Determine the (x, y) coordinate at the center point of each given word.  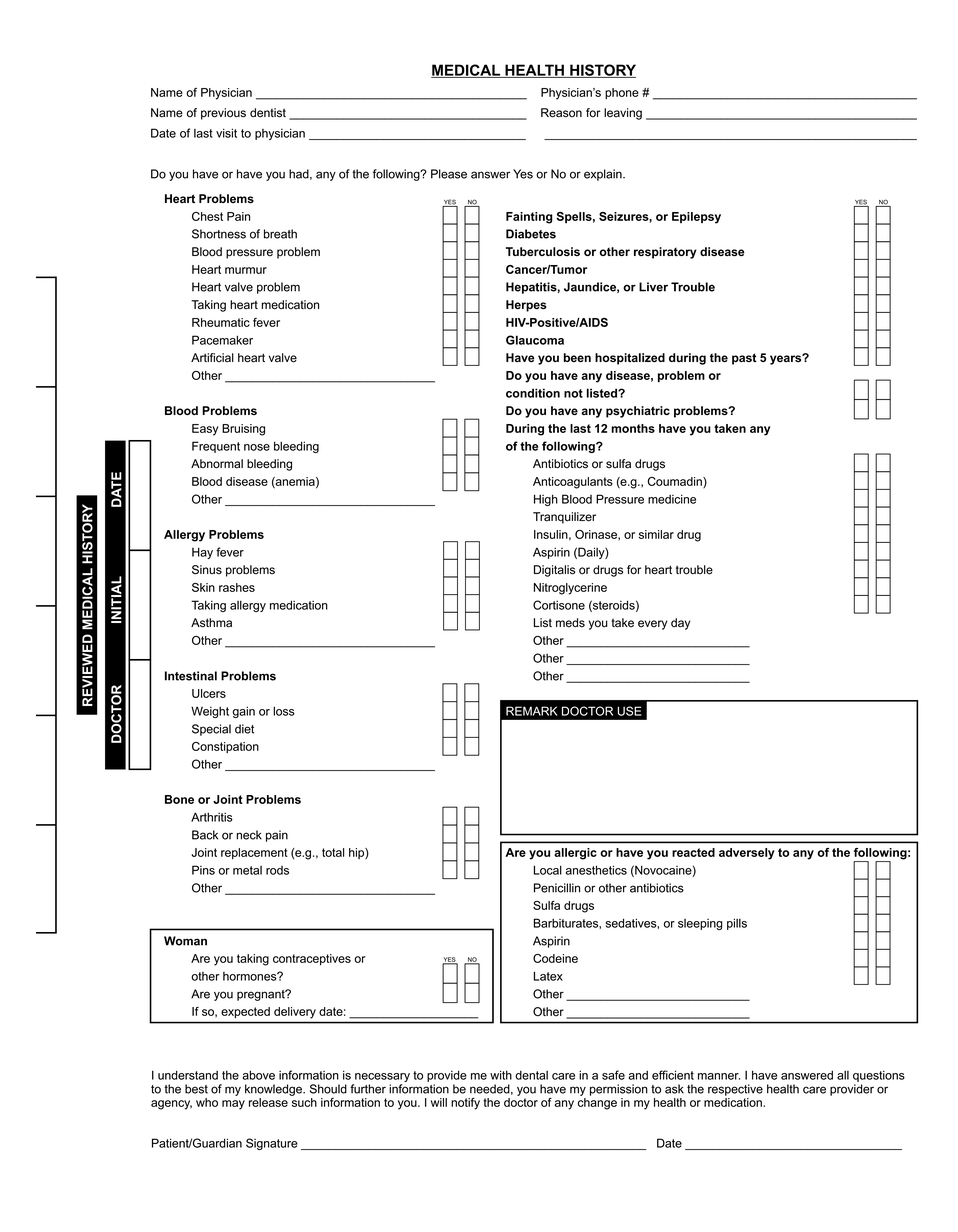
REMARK (532, 711)
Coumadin (676, 482)
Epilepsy (696, 218)
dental (531, 1075)
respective (735, 1090)
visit (226, 133)
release (268, 1102)
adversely (747, 854)
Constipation (225, 747)
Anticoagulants (573, 483)
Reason (561, 113)
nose (257, 447)
